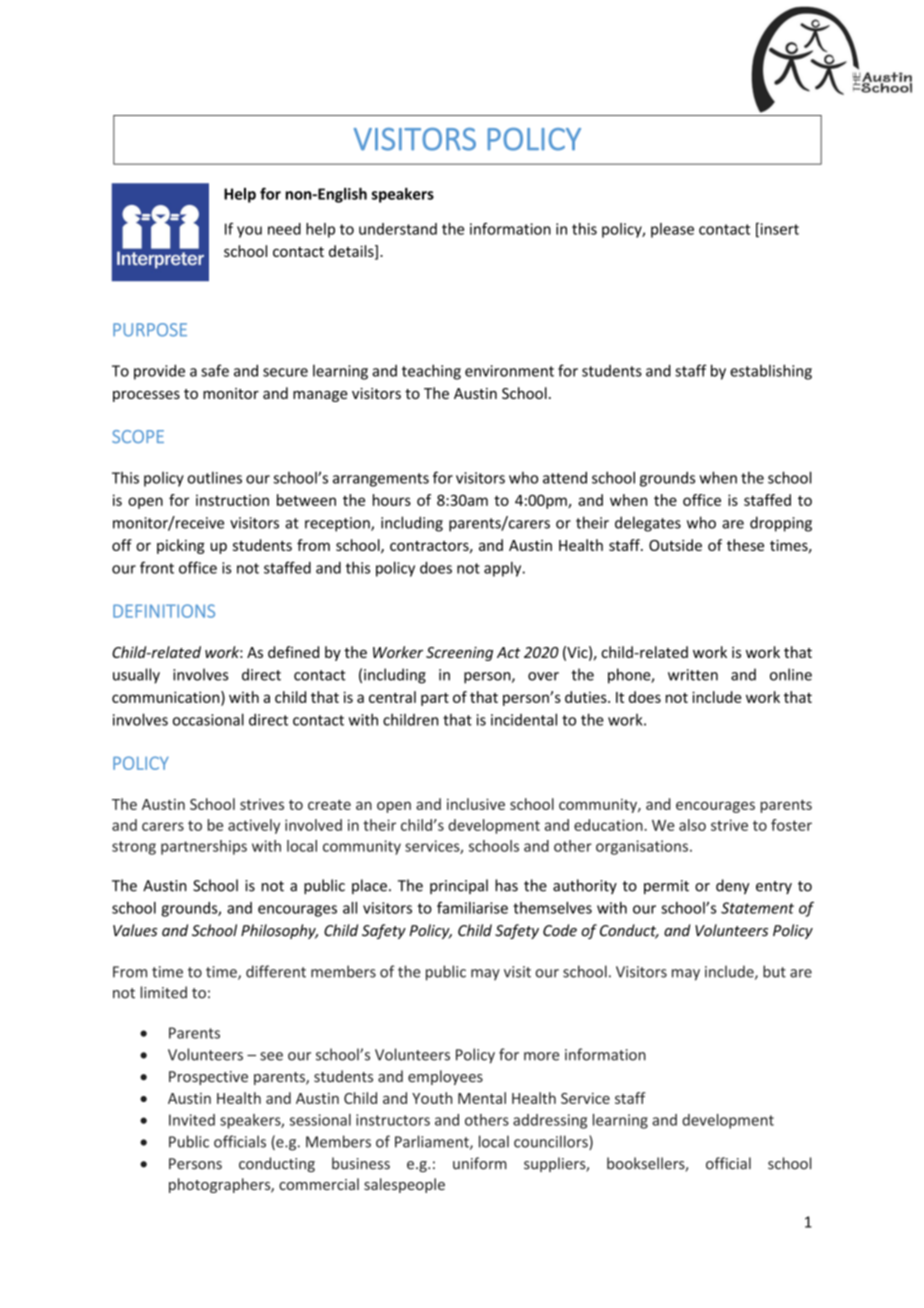  What do you see at coordinates (181, 546) in the screenshot?
I see `picking` at bounding box center [181, 546].
